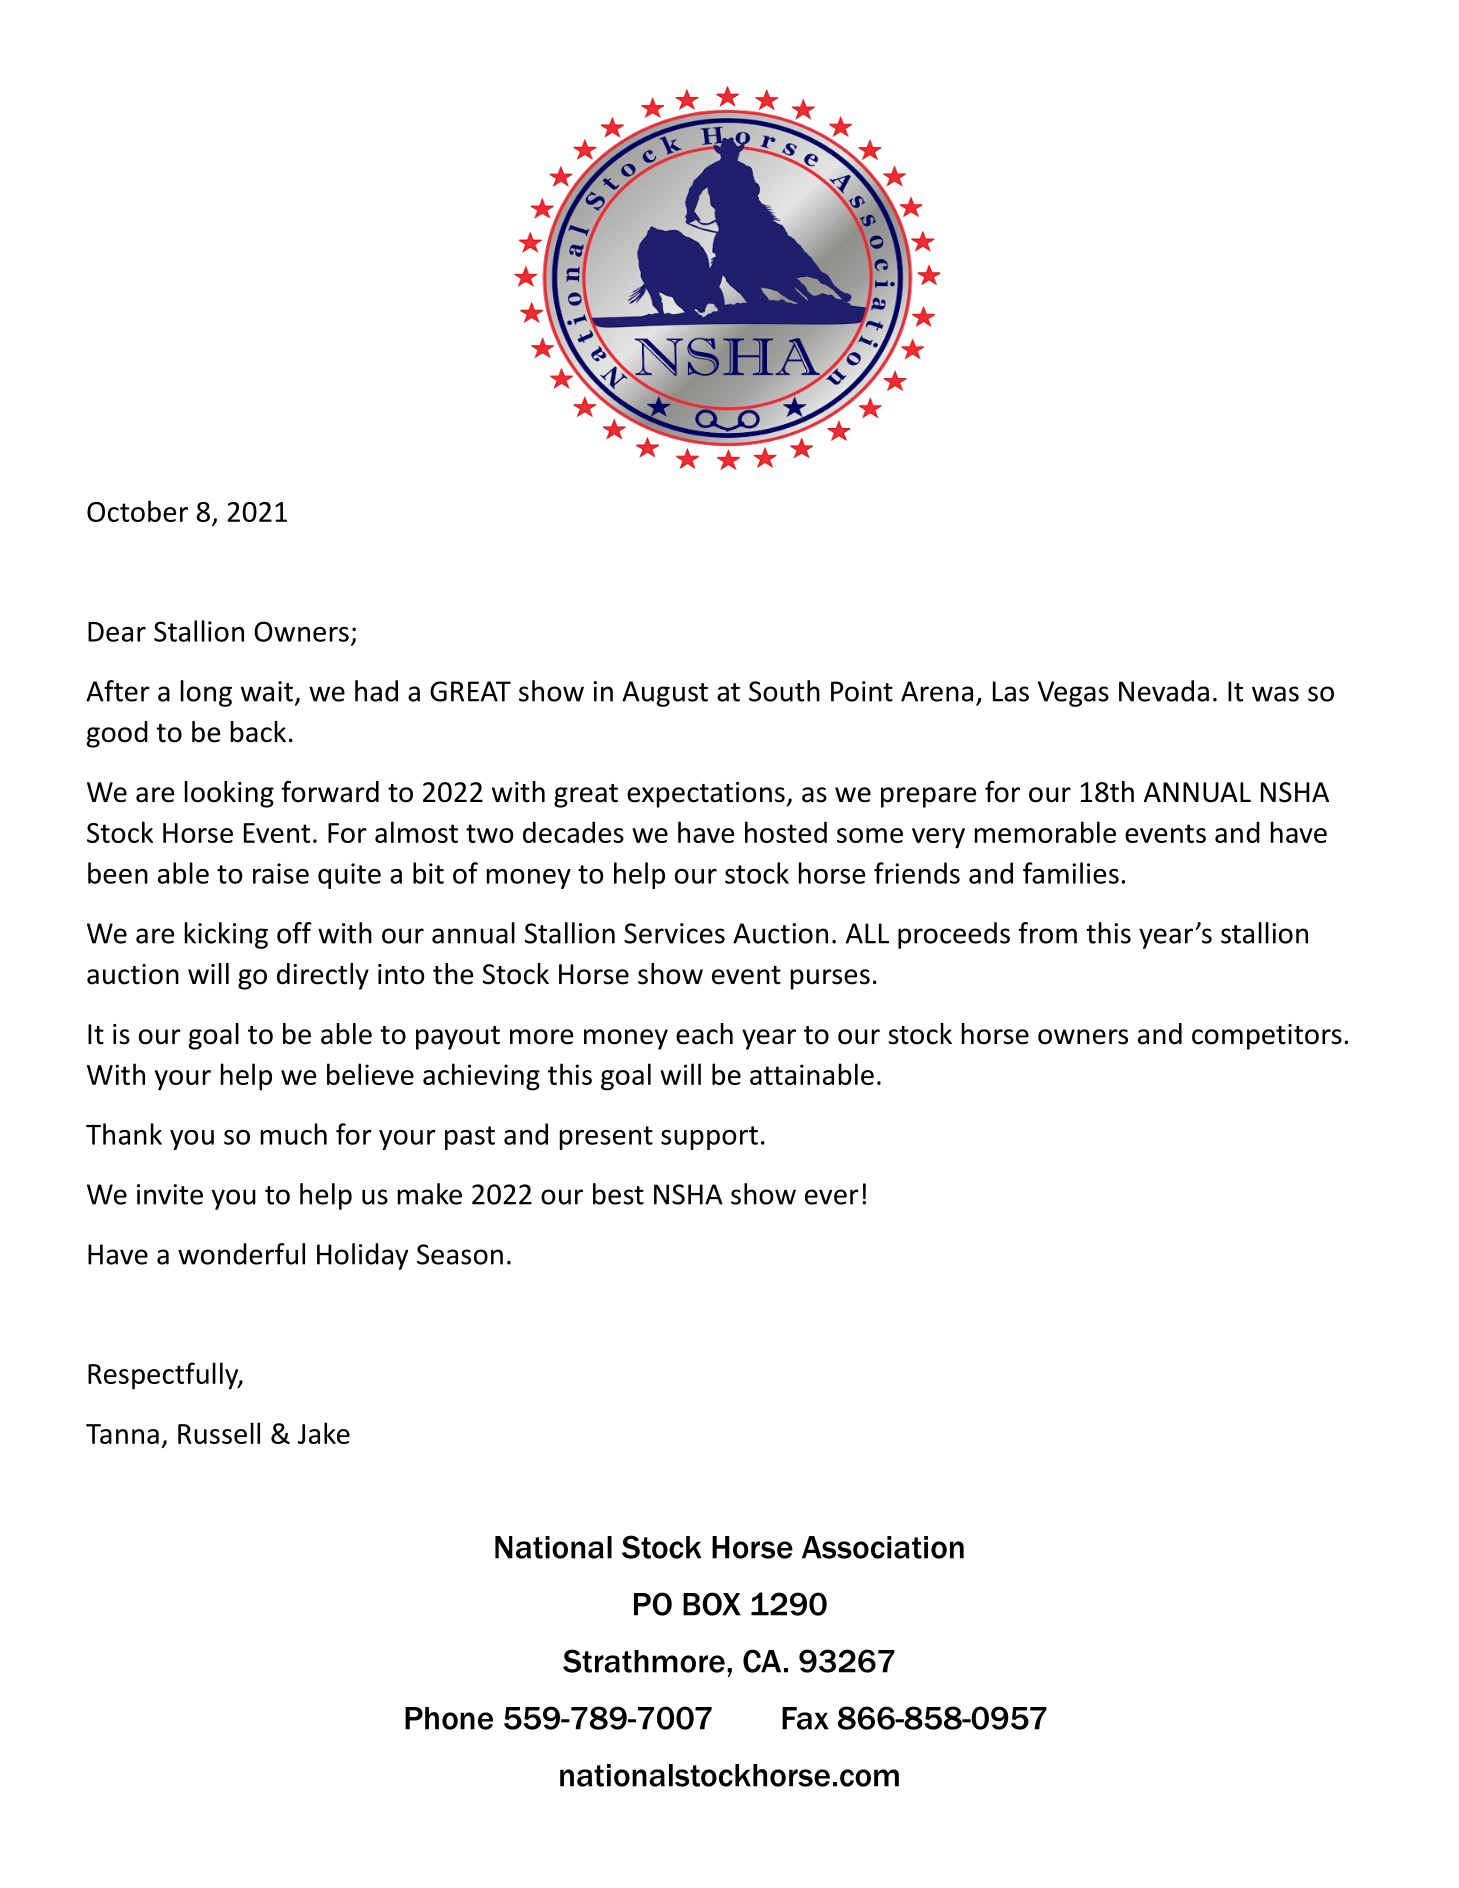 The image size is (1459, 1888). What do you see at coordinates (241, 1254) in the page?
I see `wonderful` at bounding box center [241, 1254].
